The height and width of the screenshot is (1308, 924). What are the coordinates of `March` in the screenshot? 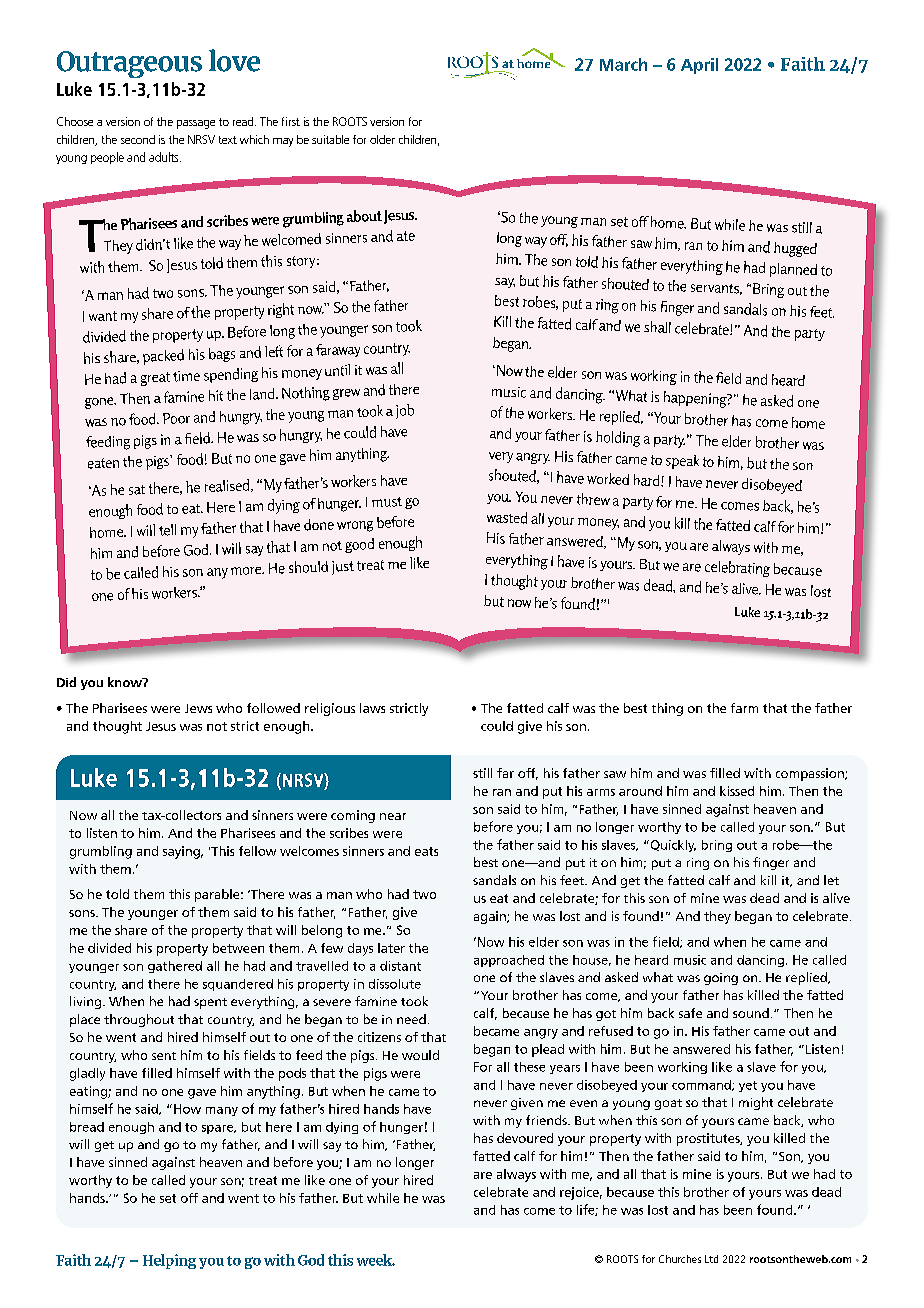 It's located at (623, 64).
